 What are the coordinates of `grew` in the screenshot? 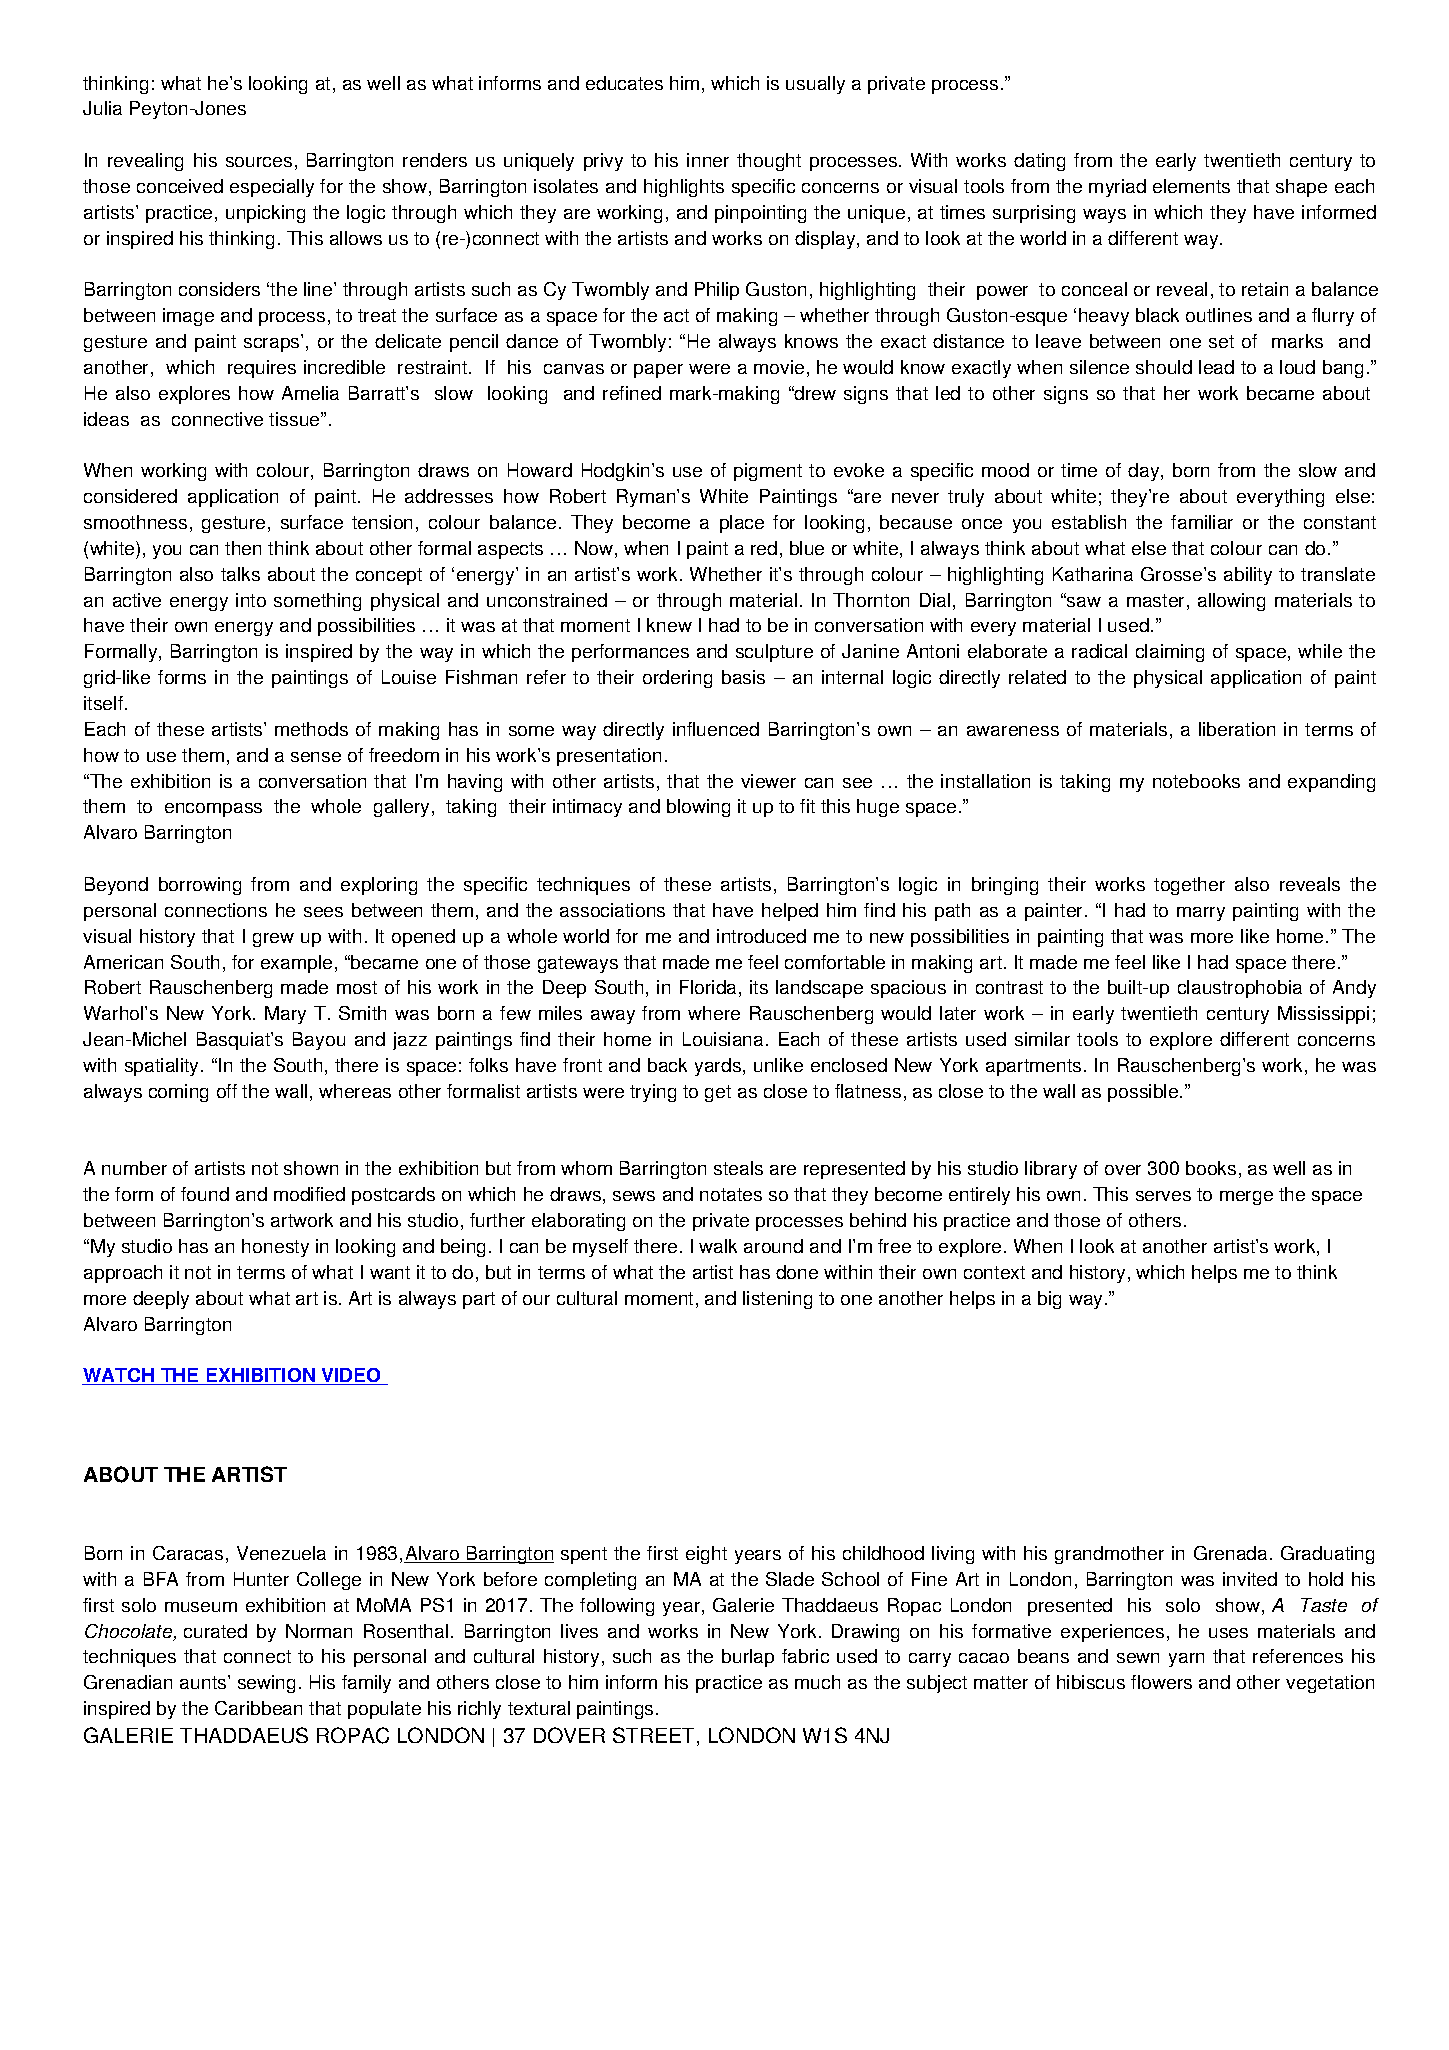 It's located at (273, 940).
